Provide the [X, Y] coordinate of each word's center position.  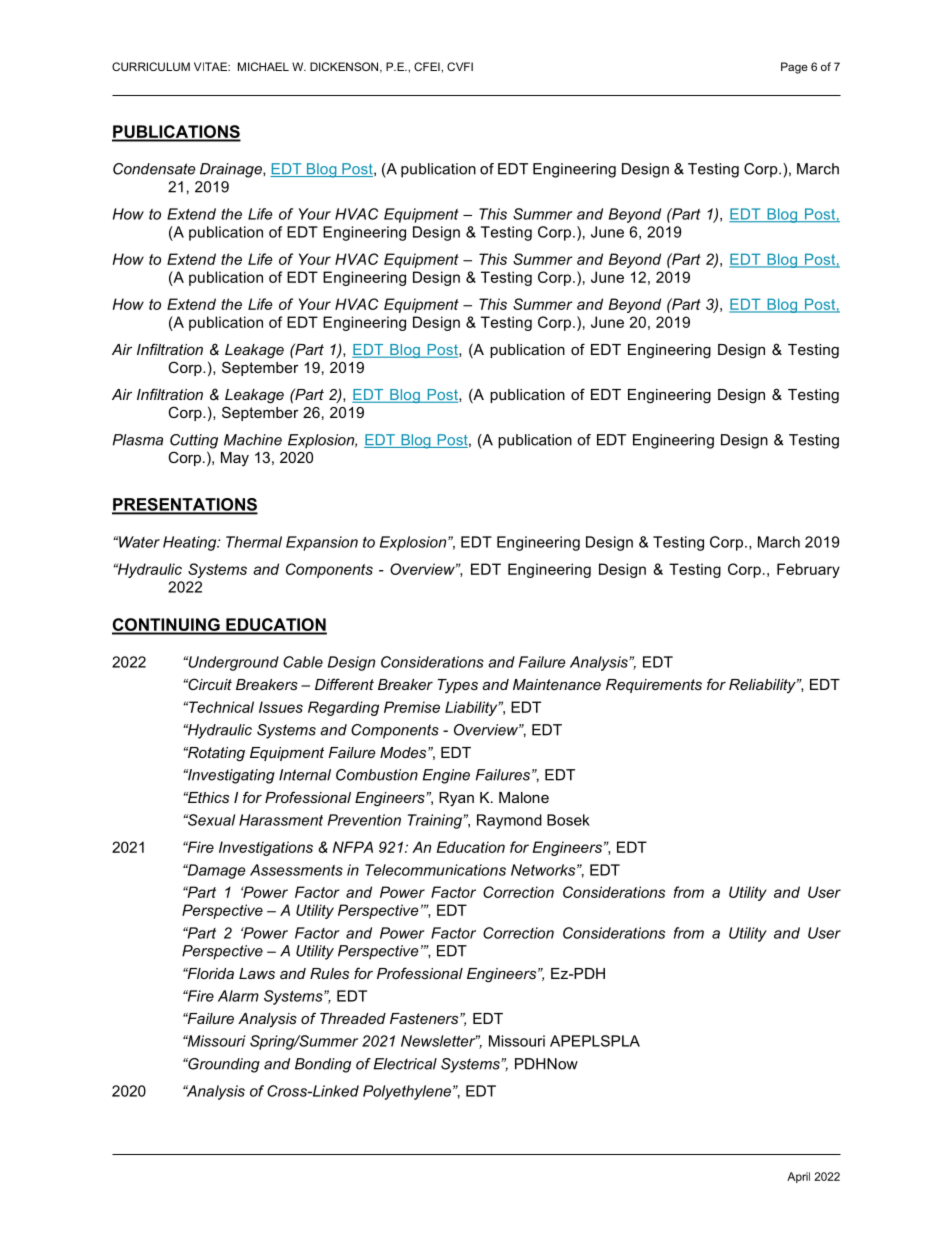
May [235, 459]
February [808, 570]
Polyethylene [407, 1092]
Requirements [654, 686]
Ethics [207, 797]
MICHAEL [263, 66]
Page [794, 68]
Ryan [456, 799]
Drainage [232, 170]
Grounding [223, 1065]
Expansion [322, 543]
